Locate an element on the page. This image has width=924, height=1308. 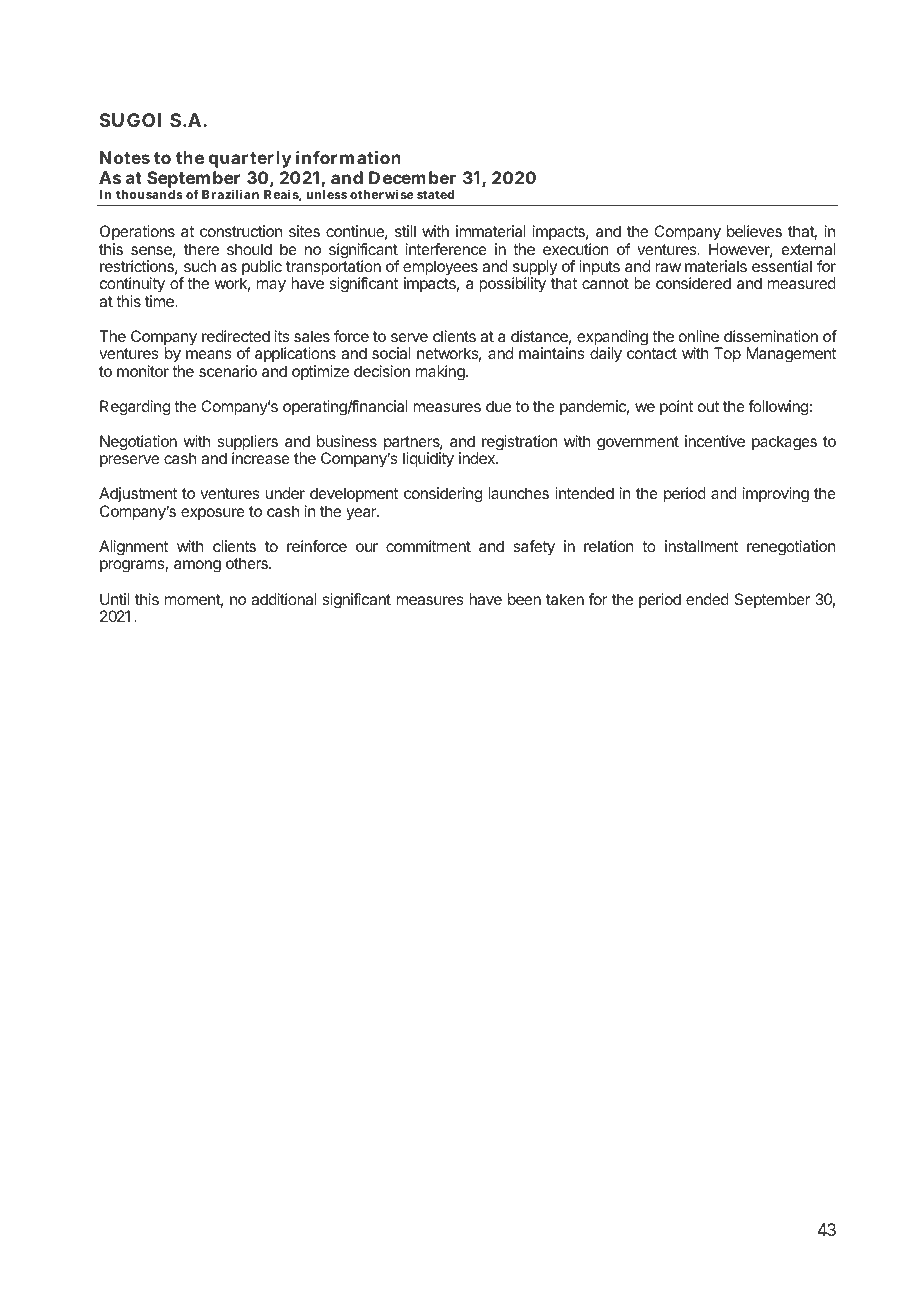
believes is located at coordinates (754, 231).
